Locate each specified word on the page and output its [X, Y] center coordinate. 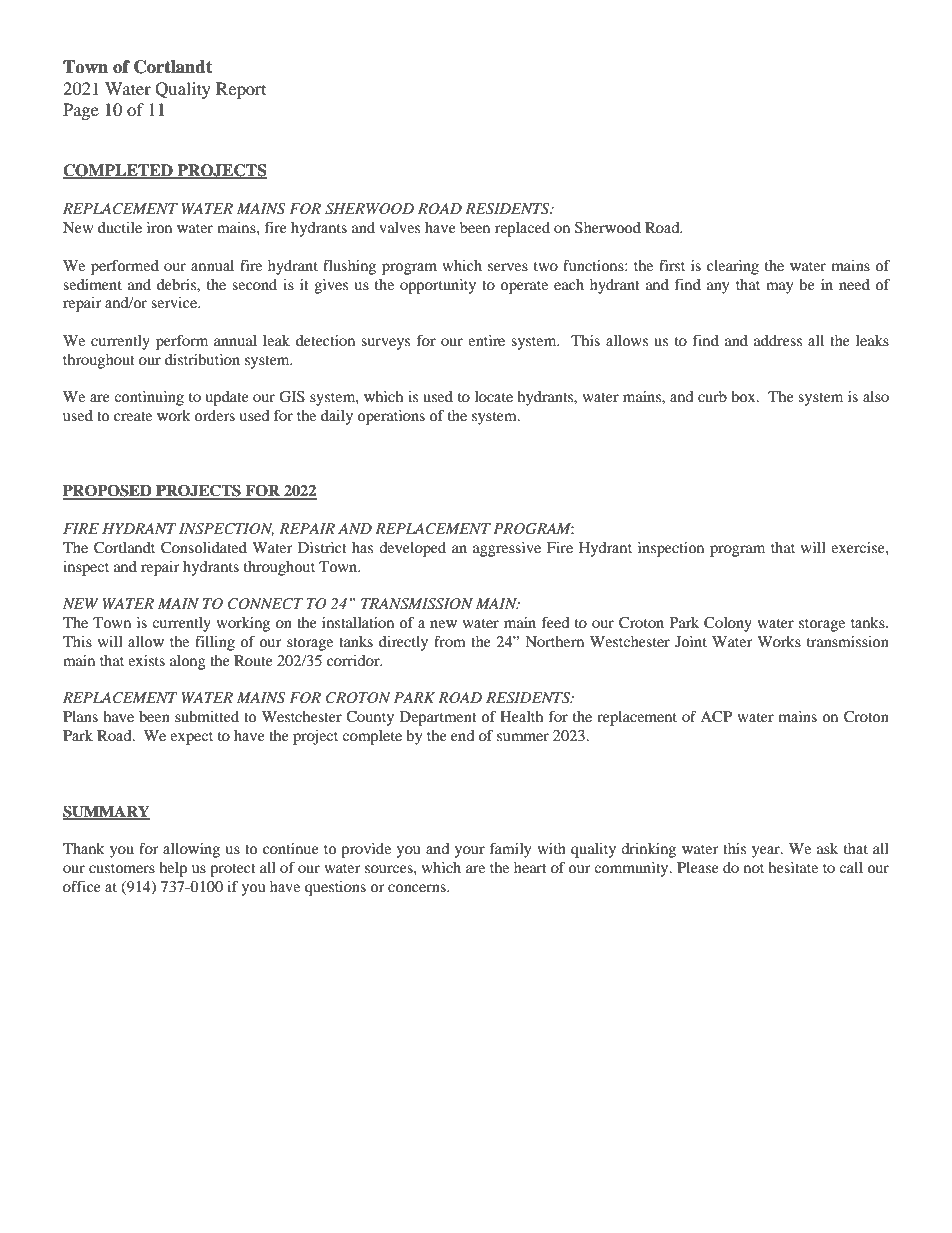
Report [241, 90]
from [450, 641]
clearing [733, 267]
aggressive [507, 549]
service [175, 302]
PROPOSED [108, 491]
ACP [716, 717]
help [173, 869]
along [188, 662]
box [744, 396]
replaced [522, 229]
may [779, 288]
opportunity [438, 286]
